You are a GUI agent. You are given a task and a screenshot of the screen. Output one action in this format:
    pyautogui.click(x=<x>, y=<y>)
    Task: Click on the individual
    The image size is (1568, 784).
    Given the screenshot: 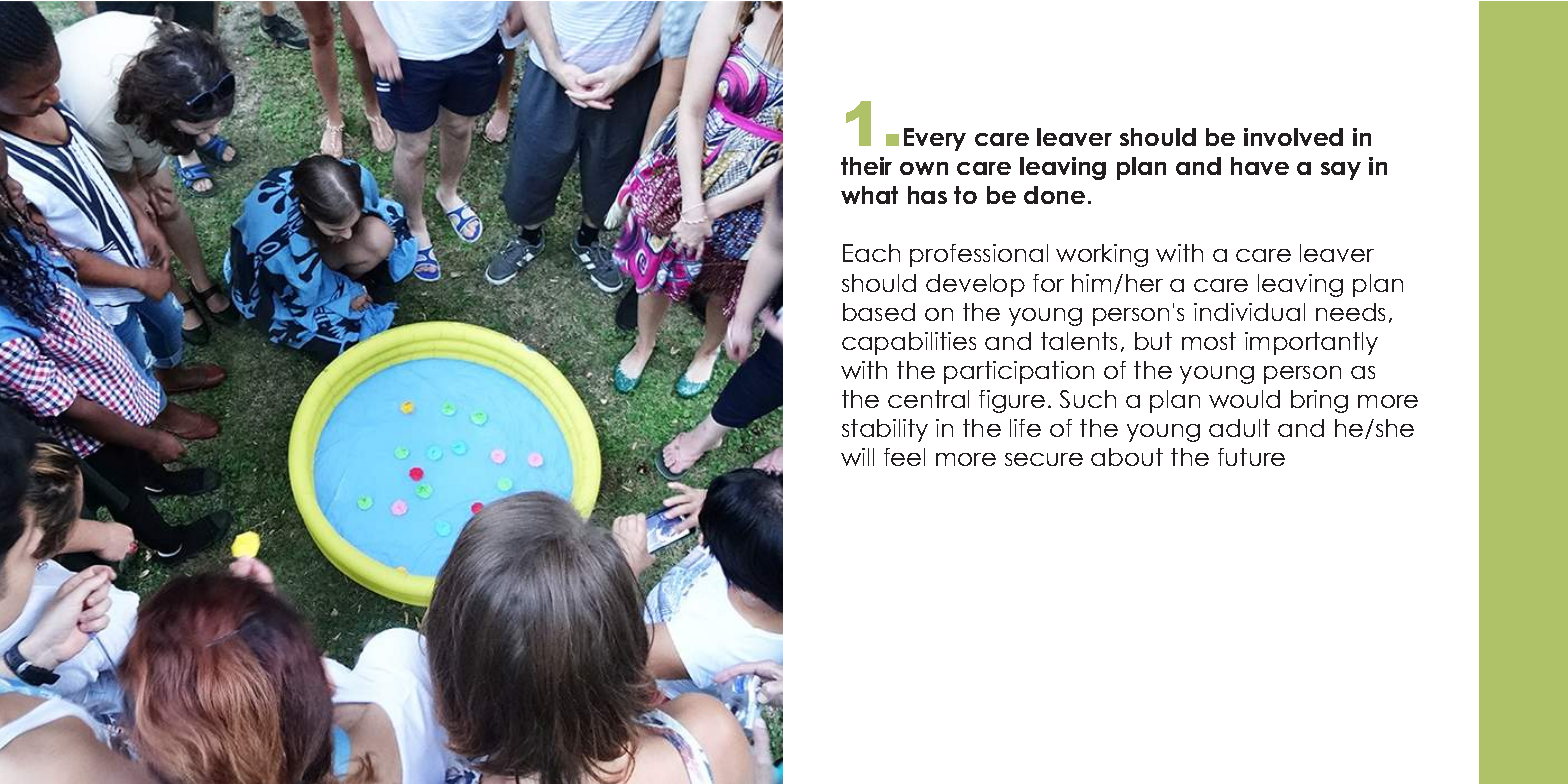 What is the action you would take?
    pyautogui.click(x=1249, y=312)
